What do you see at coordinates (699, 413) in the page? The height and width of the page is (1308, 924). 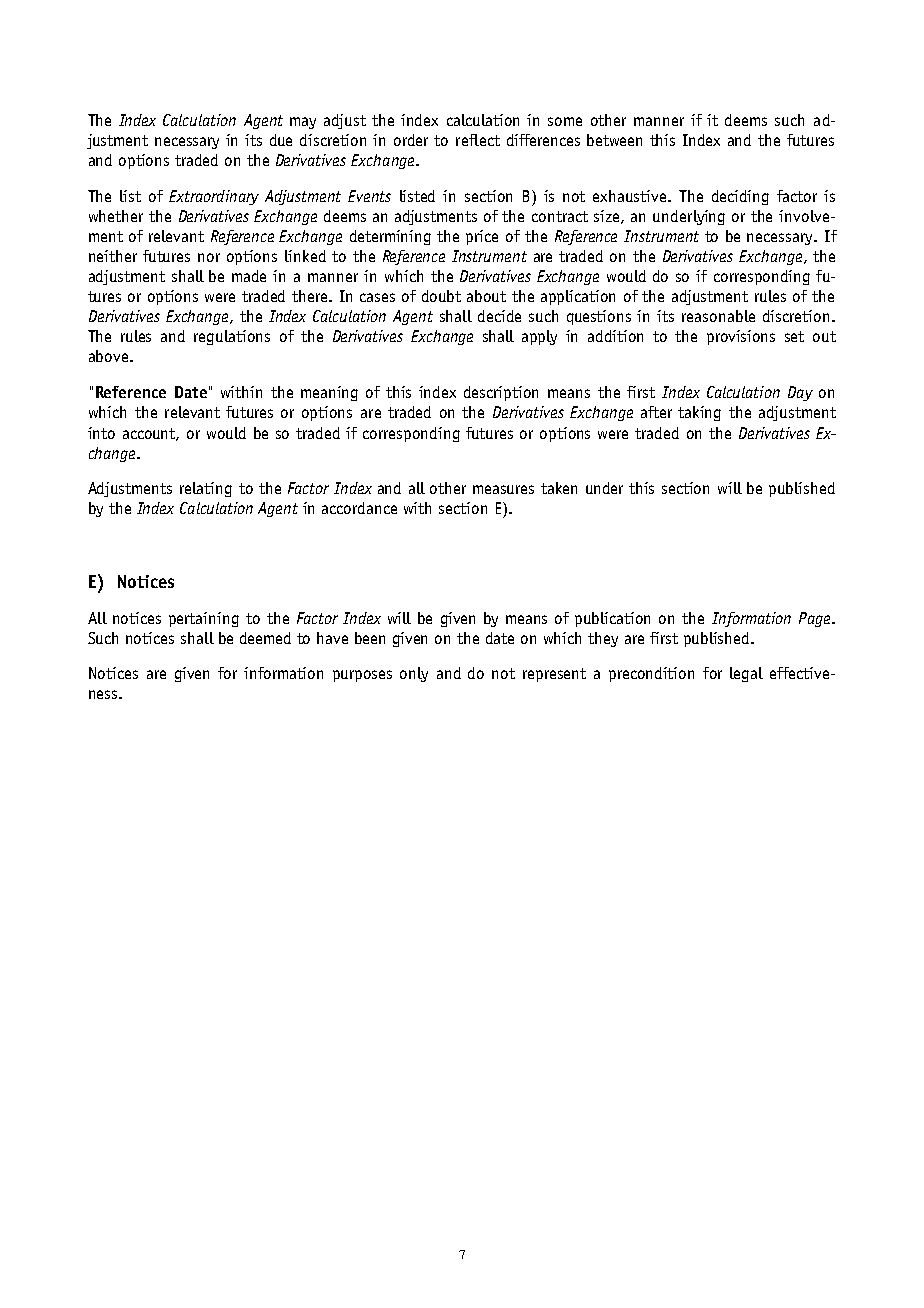 I see `taking` at bounding box center [699, 413].
